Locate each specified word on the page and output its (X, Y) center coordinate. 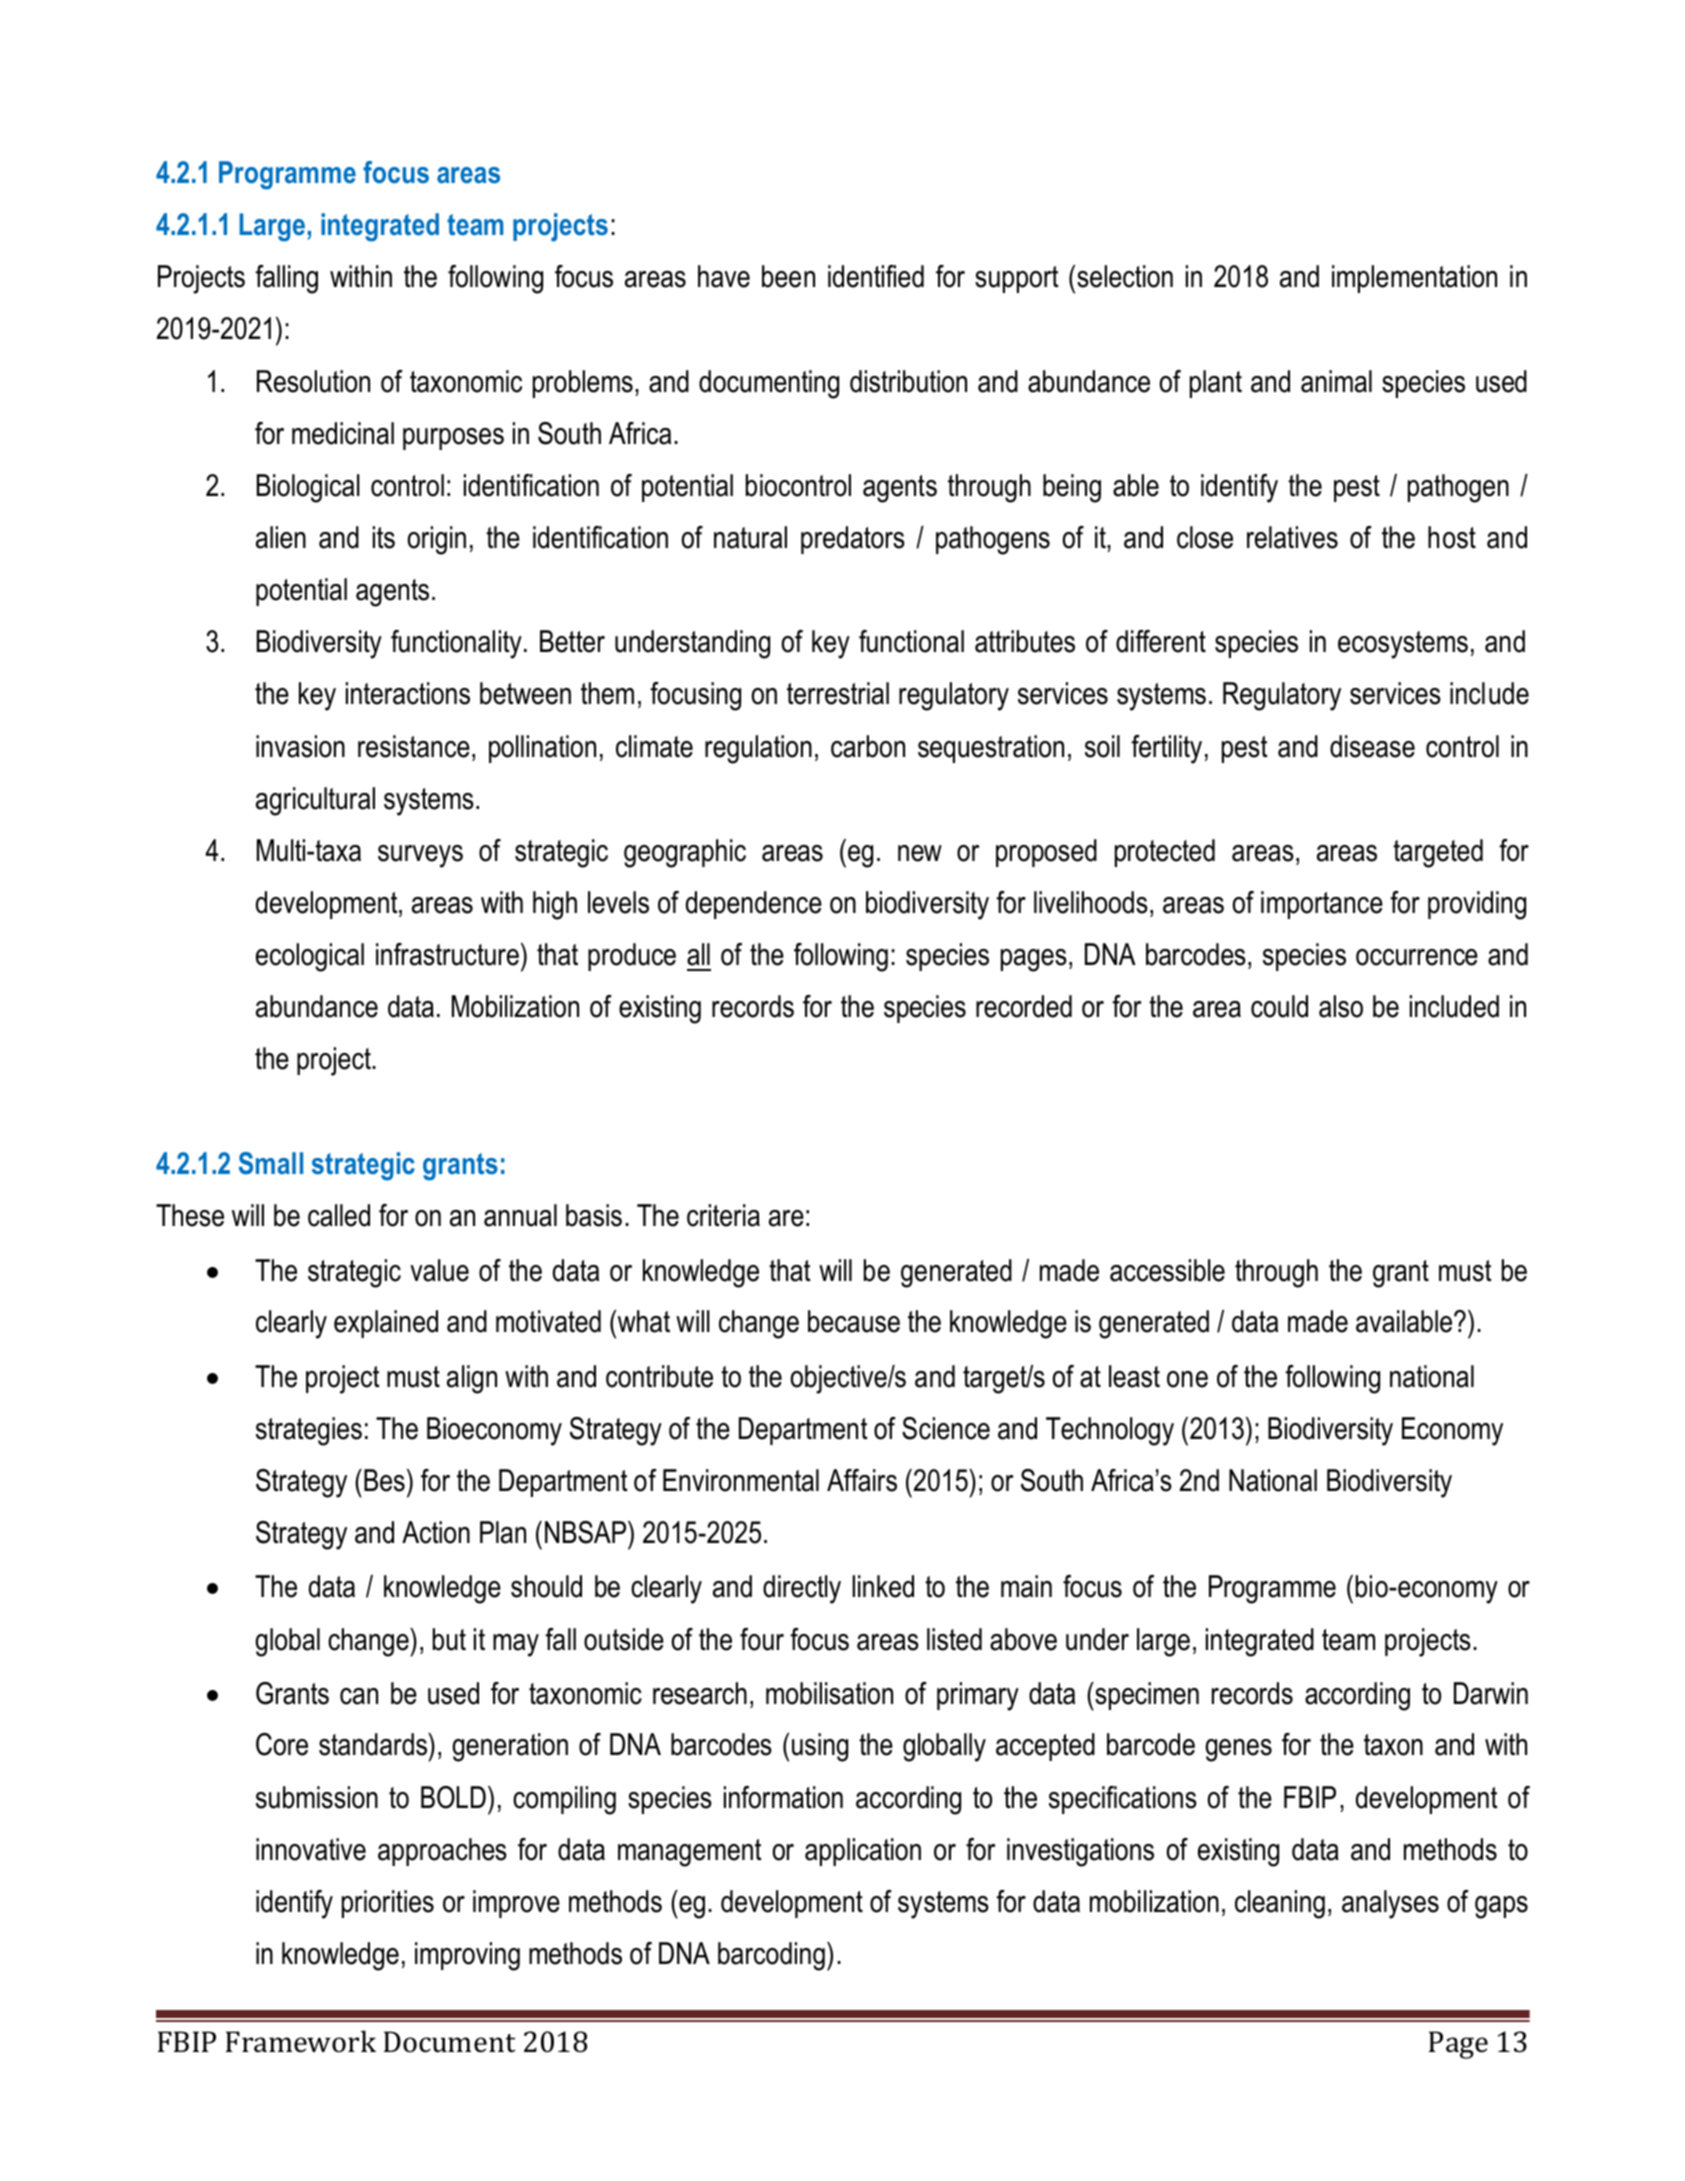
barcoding (771, 1956)
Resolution (313, 381)
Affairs (862, 1480)
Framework (301, 2041)
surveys (420, 856)
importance (1322, 905)
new (920, 853)
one (1187, 1379)
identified (876, 276)
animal (1336, 381)
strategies (309, 1431)
